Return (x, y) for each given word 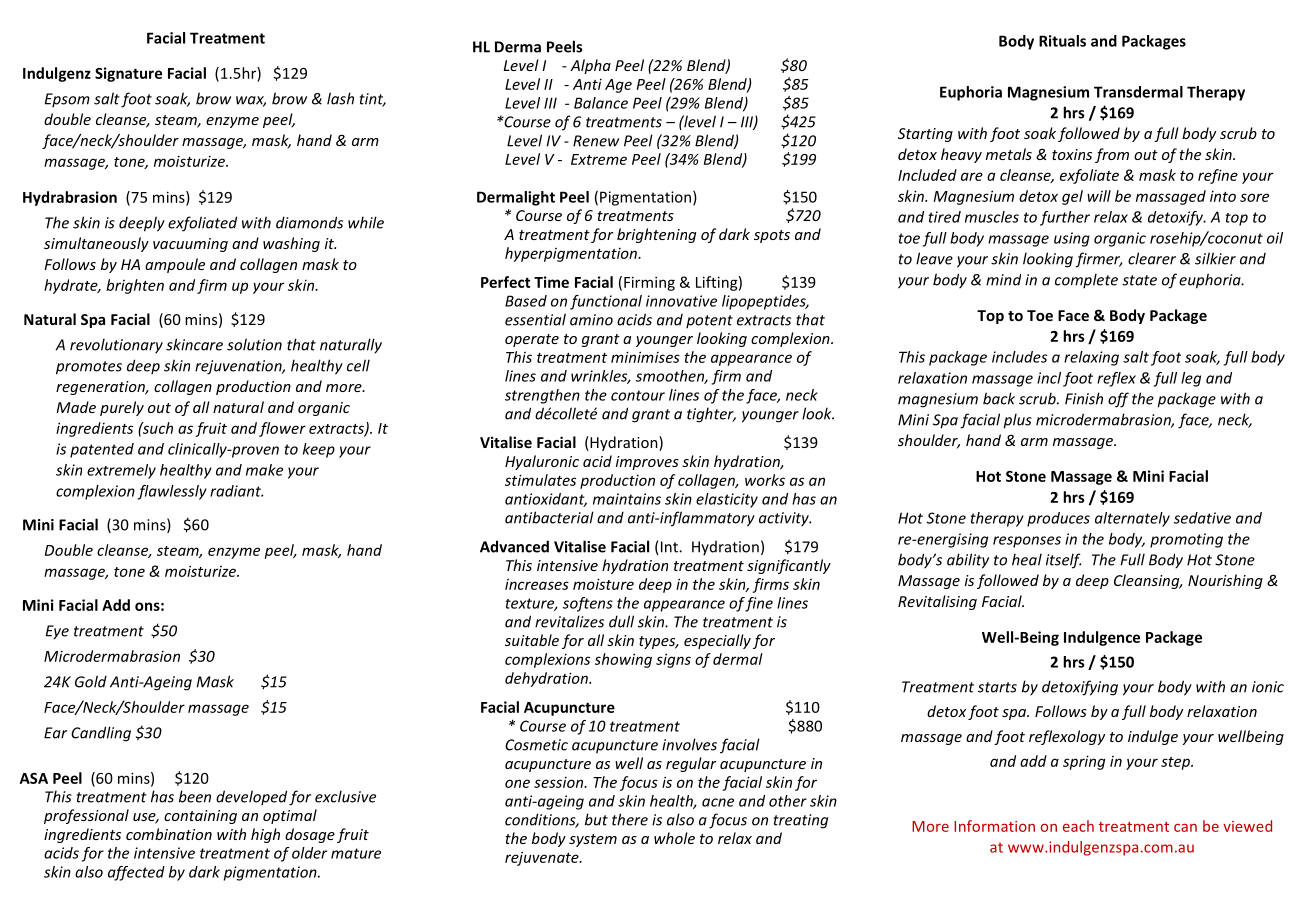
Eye (57, 632)
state (1139, 280)
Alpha (590, 66)
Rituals (1062, 41)
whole (674, 838)
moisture (603, 584)
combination (169, 834)
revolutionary (116, 346)
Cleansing (1148, 581)
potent (709, 321)
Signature (128, 74)
